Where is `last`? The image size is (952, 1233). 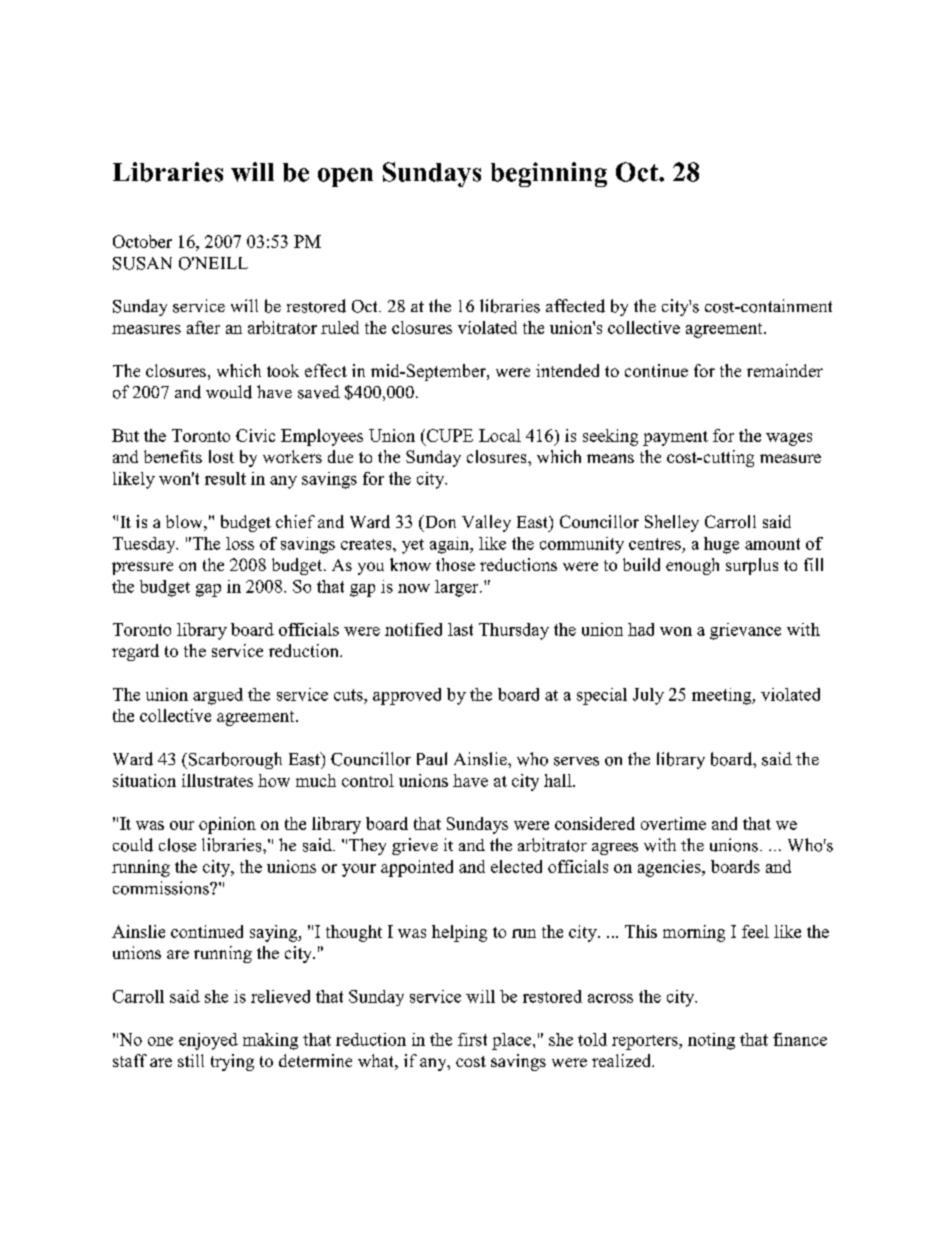 last is located at coordinates (460, 629).
